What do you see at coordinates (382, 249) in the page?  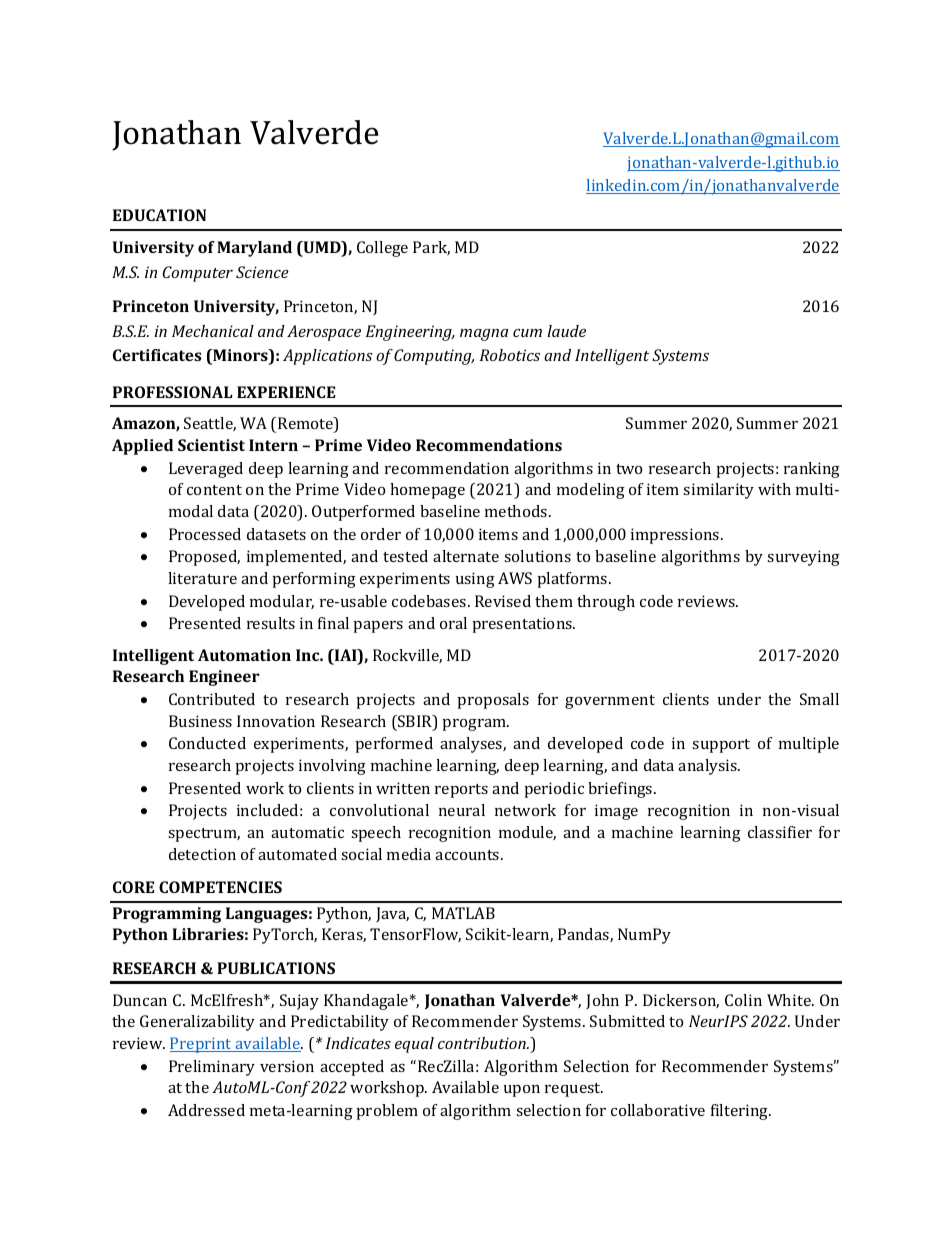 I see `College` at bounding box center [382, 249].
